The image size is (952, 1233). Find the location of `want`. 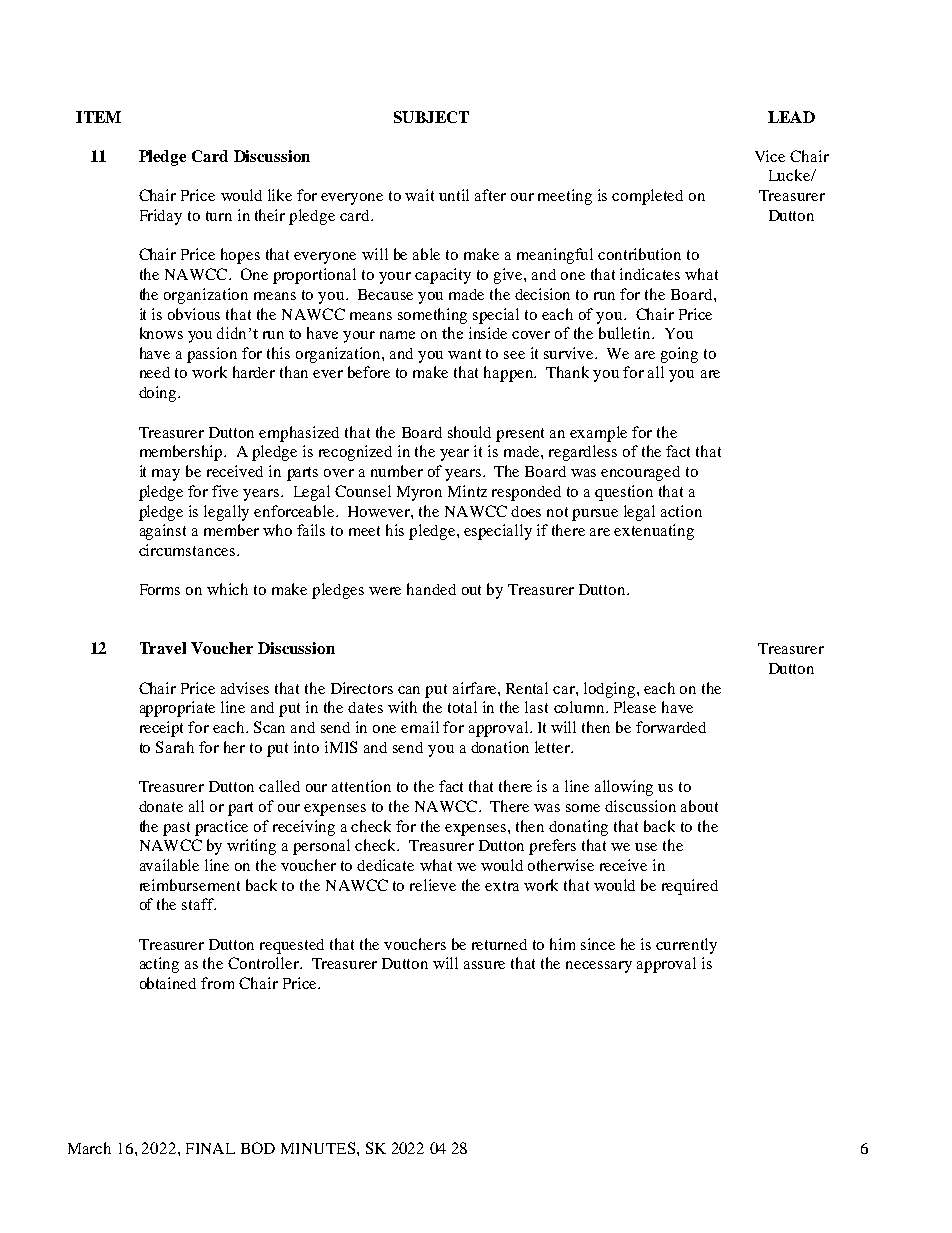

want is located at coordinates (464, 354).
